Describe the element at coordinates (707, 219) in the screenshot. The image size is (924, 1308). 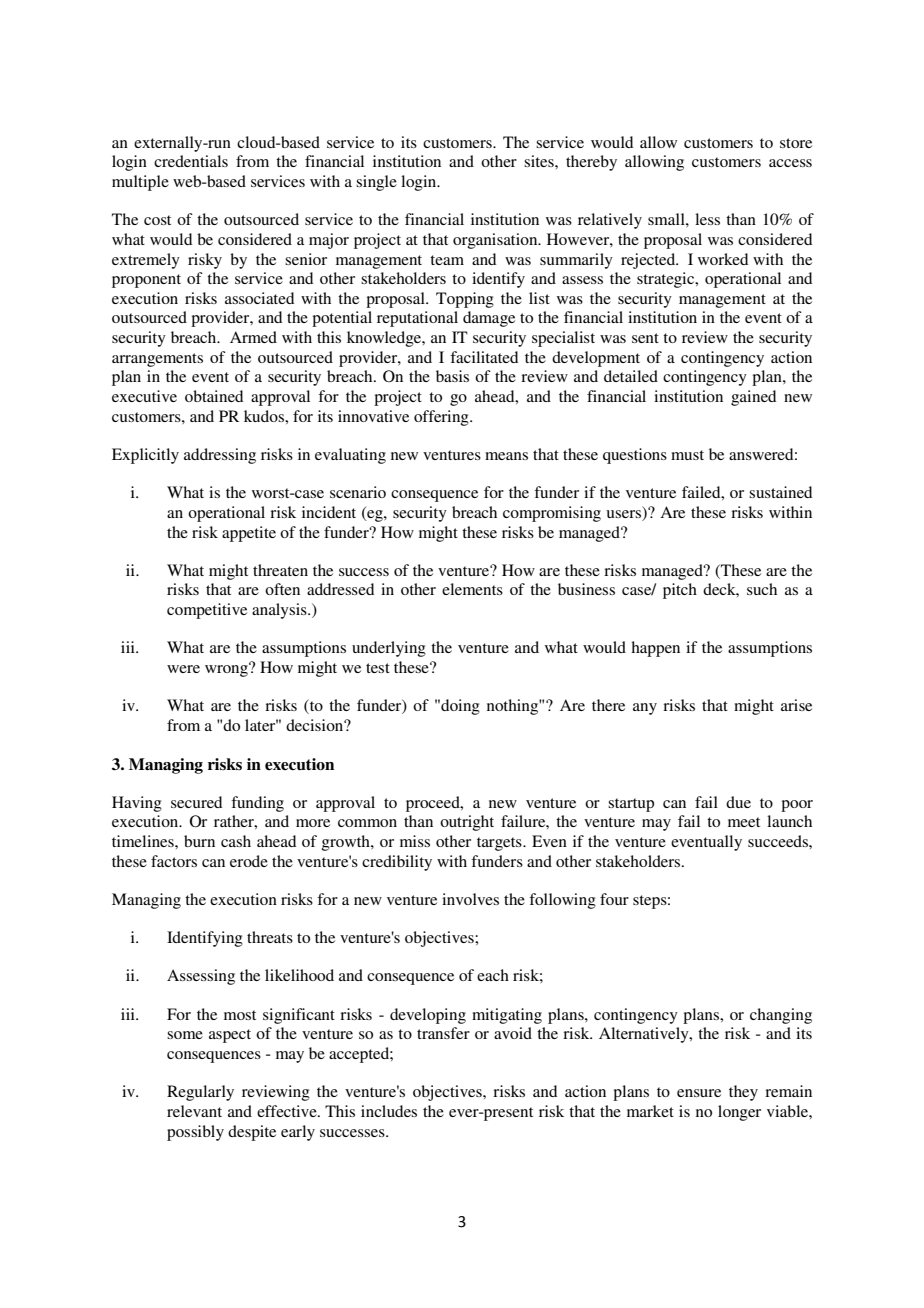
I see `less` at that location.
